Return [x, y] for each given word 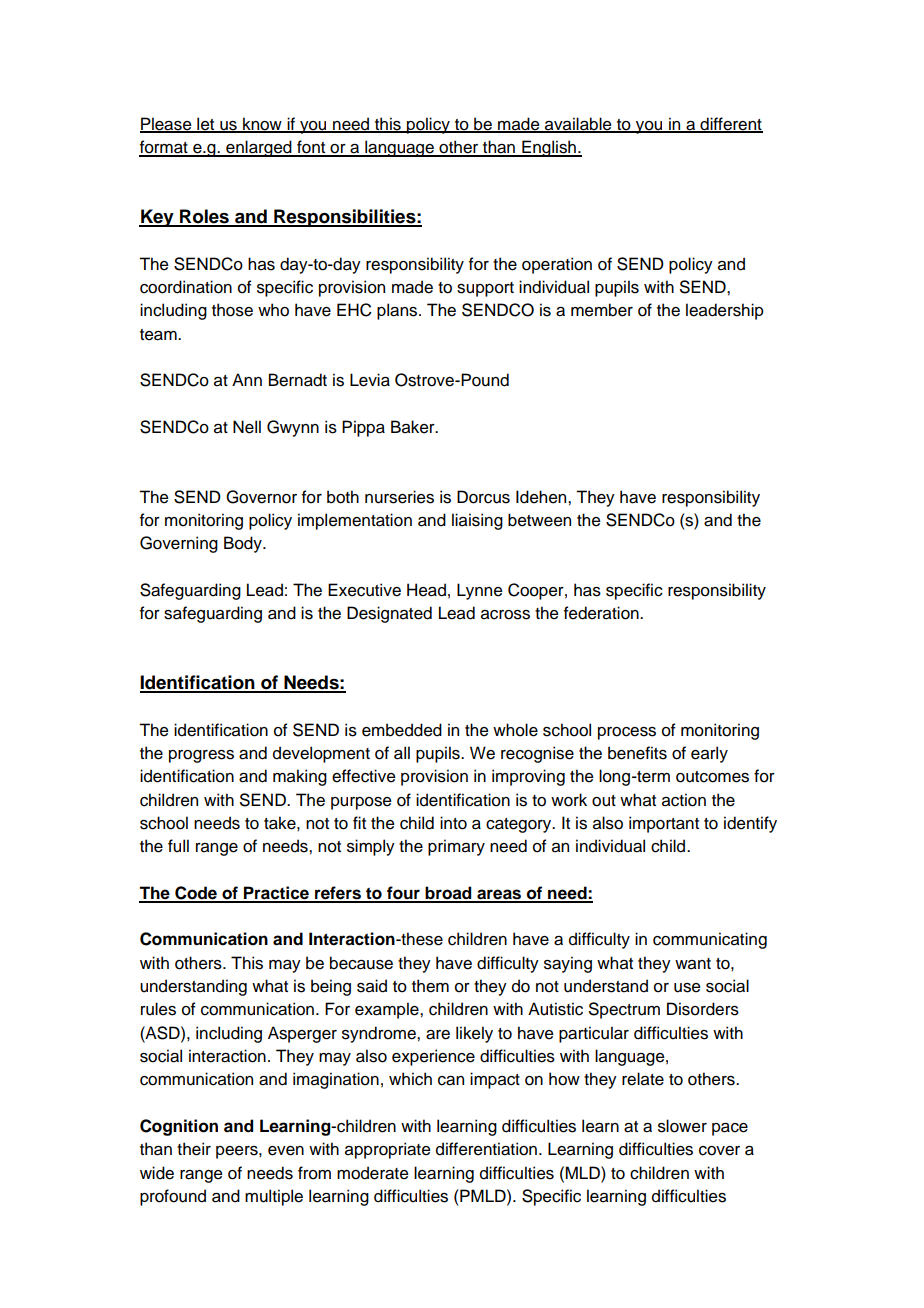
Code [196, 894]
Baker [414, 427]
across [505, 615]
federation [602, 613]
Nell [247, 427]
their [194, 1149]
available [578, 125]
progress [201, 756]
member [602, 310]
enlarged [259, 148]
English [549, 148]
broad [449, 894]
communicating [710, 940]
